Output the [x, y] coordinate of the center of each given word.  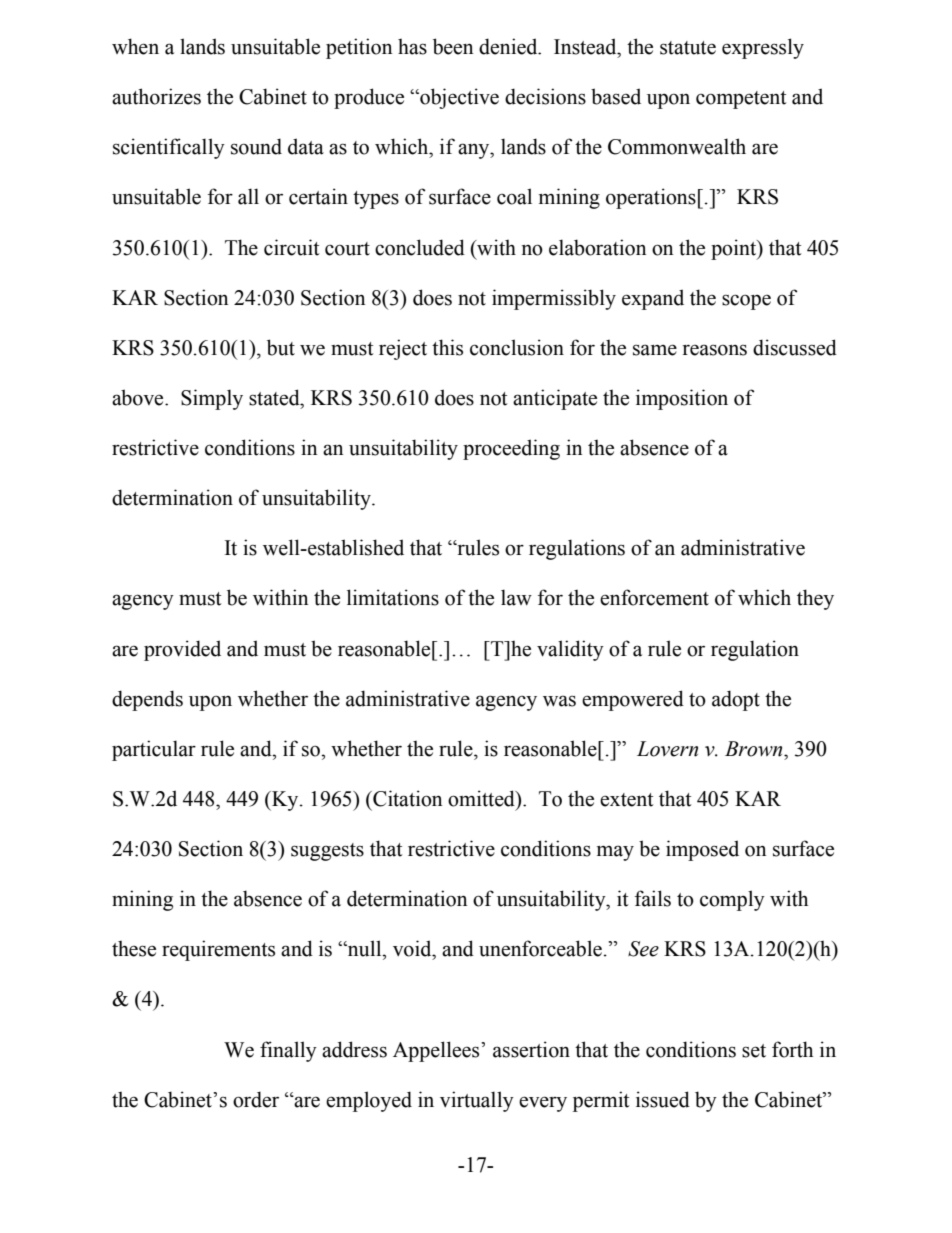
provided [182, 650]
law [516, 597]
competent [741, 100]
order [256, 1099]
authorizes [156, 96]
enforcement [654, 597]
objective [458, 98]
